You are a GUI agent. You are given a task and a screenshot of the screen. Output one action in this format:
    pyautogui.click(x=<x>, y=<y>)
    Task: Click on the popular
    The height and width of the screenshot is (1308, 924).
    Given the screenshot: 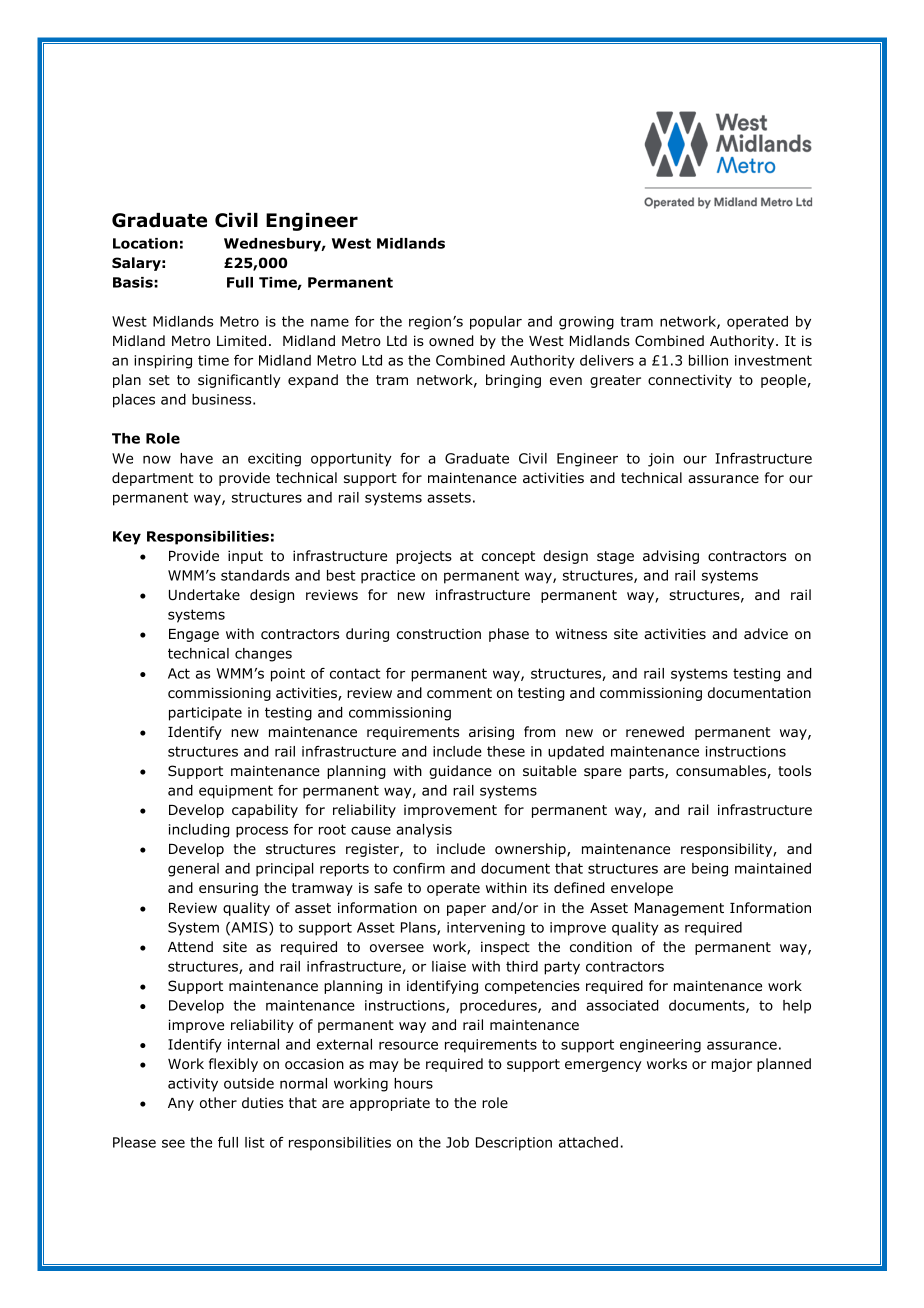 What is the action you would take?
    pyautogui.click(x=496, y=323)
